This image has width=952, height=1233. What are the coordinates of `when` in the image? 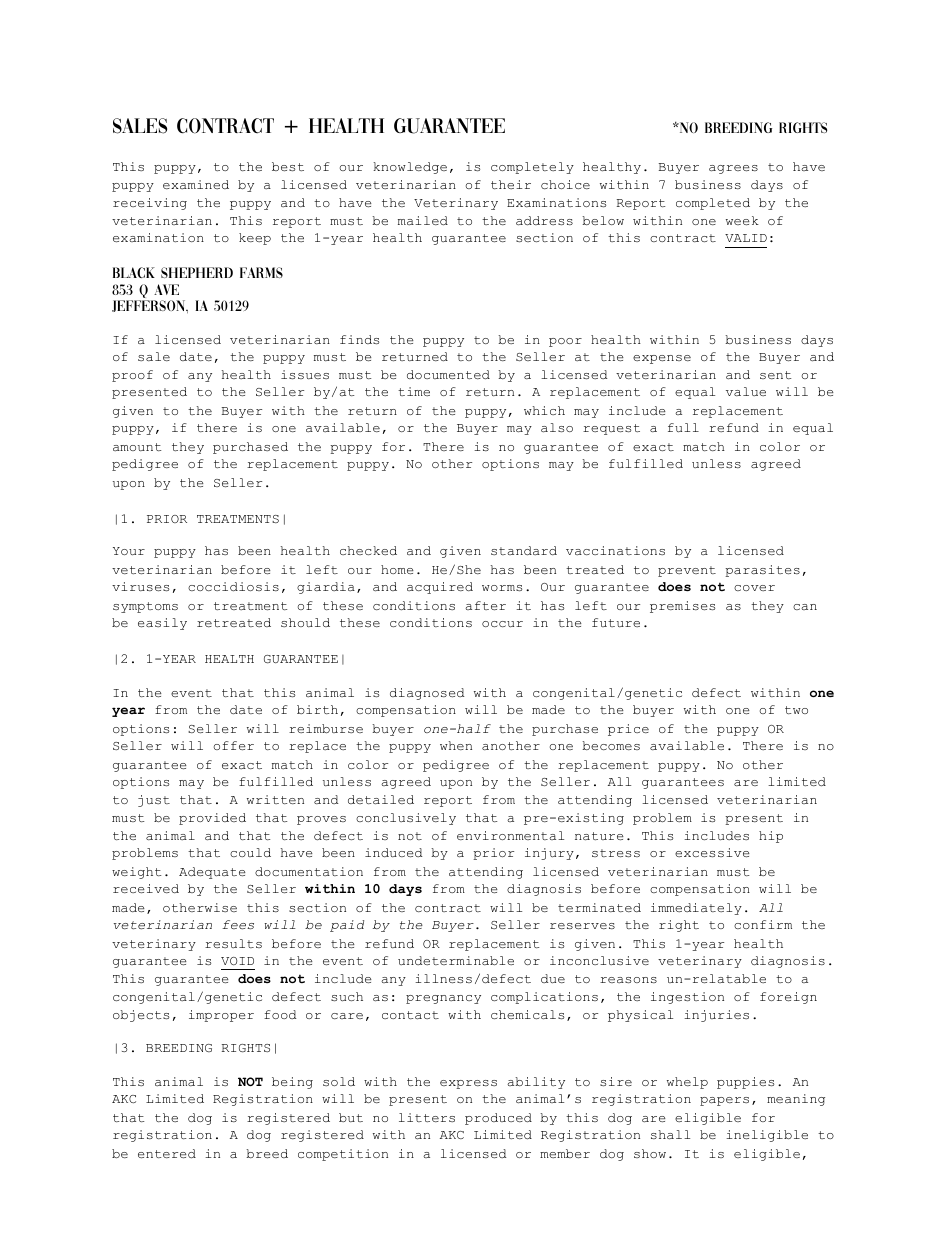 It's located at (456, 745).
